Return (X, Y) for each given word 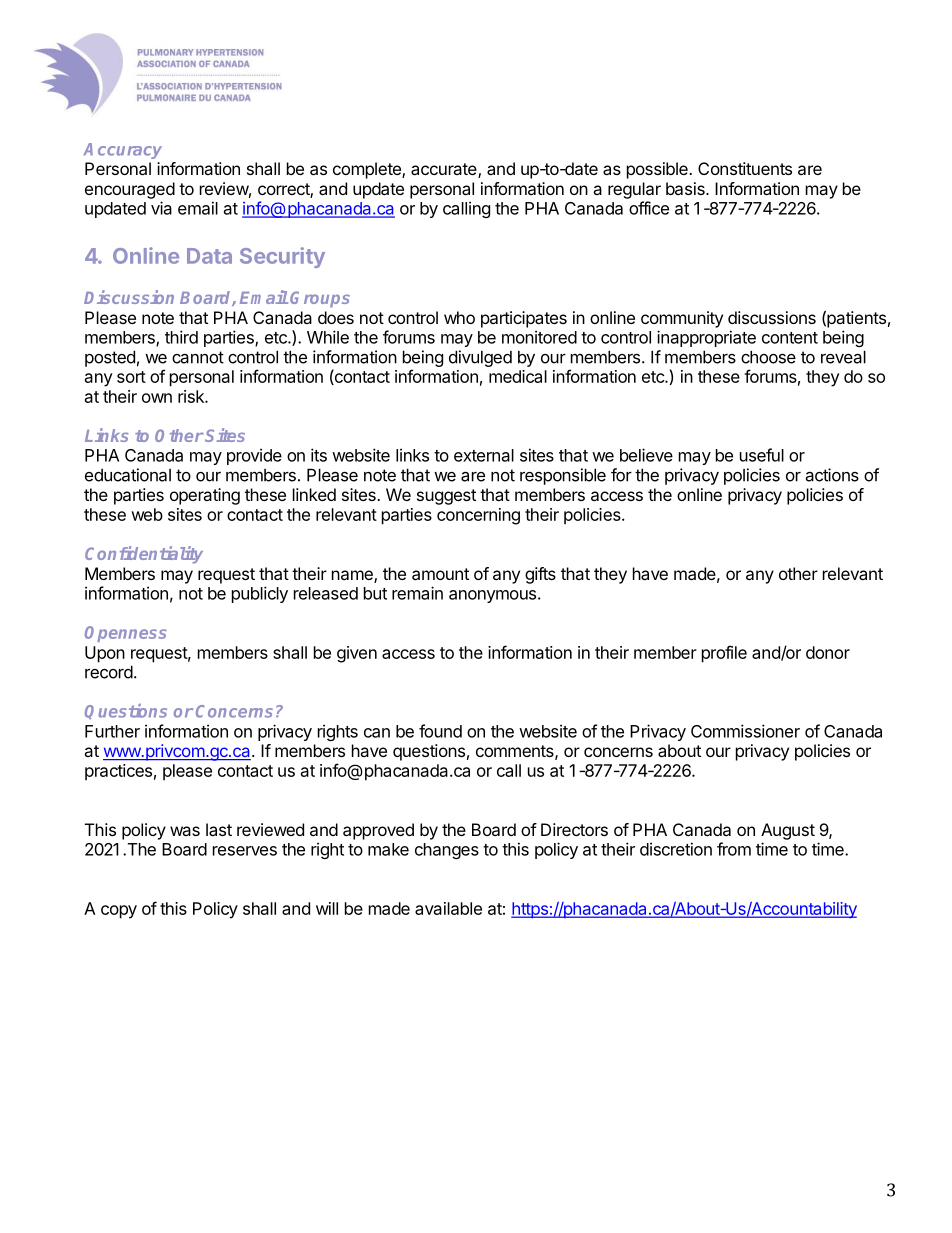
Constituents (745, 168)
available (448, 908)
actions (832, 475)
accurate (445, 170)
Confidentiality (144, 555)
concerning (478, 516)
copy (119, 912)
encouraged (130, 190)
